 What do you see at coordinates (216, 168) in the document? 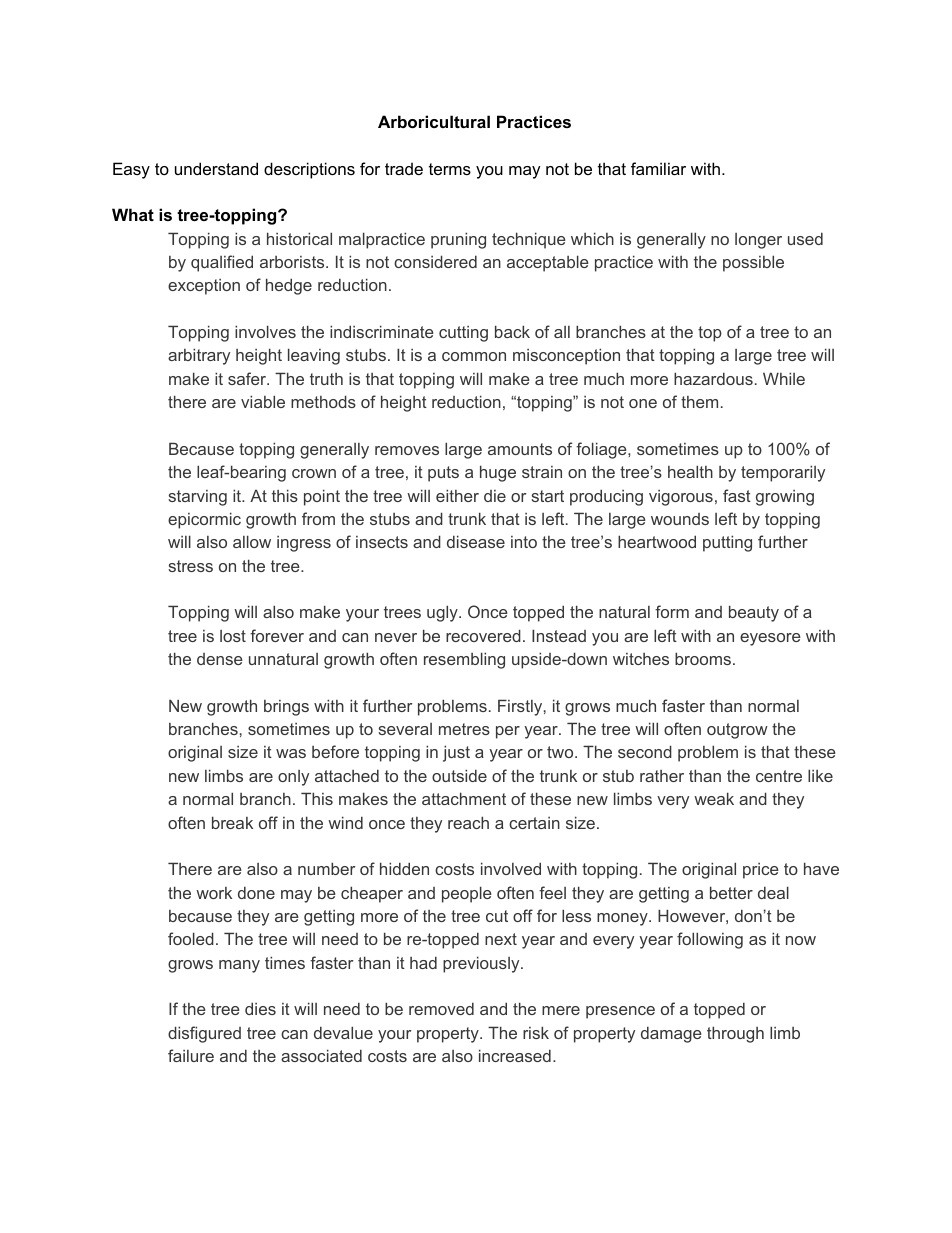
I see `understand` at bounding box center [216, 168].
